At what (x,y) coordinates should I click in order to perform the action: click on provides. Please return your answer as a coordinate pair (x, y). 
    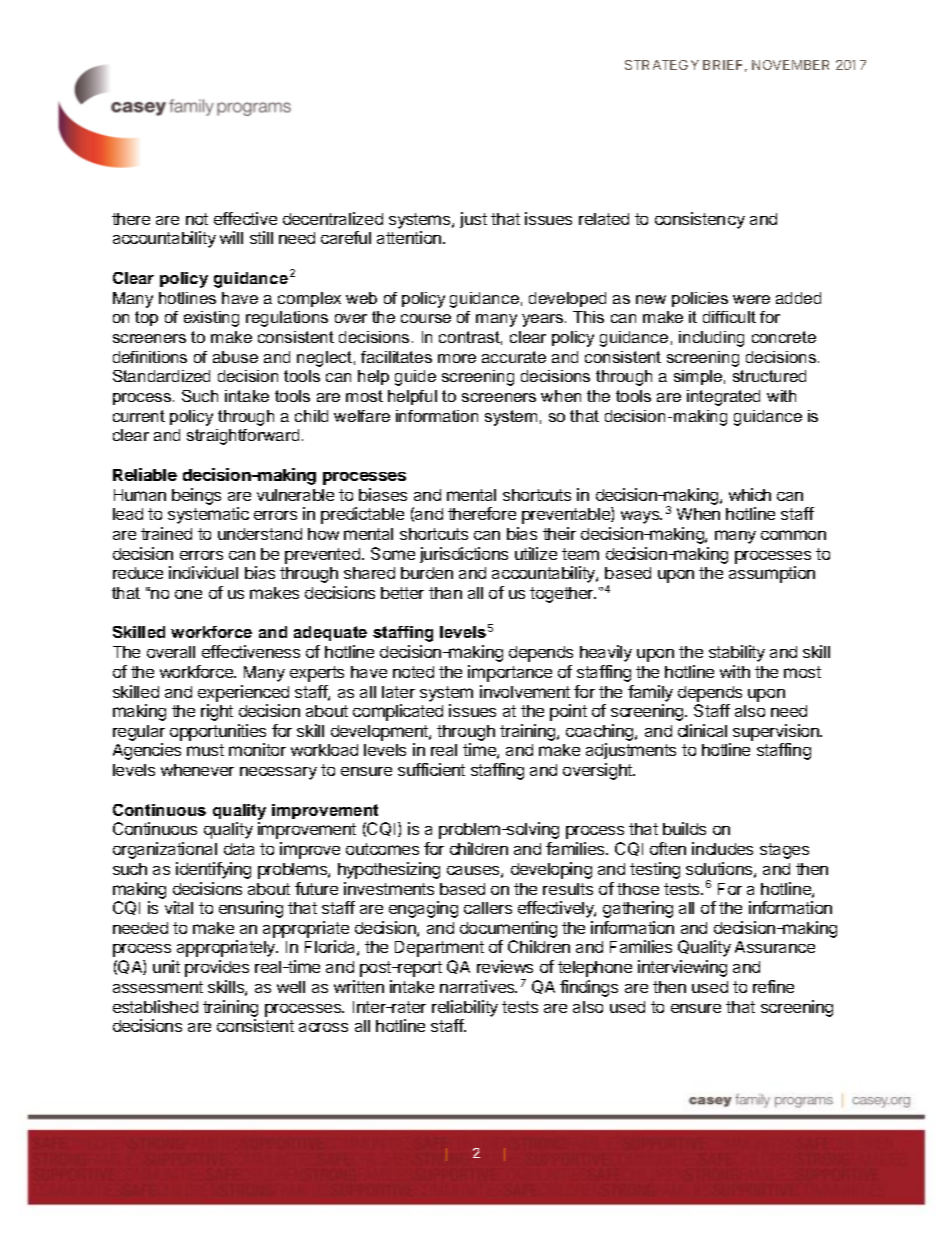
    Looking at the image, I should click on (217, 968).
